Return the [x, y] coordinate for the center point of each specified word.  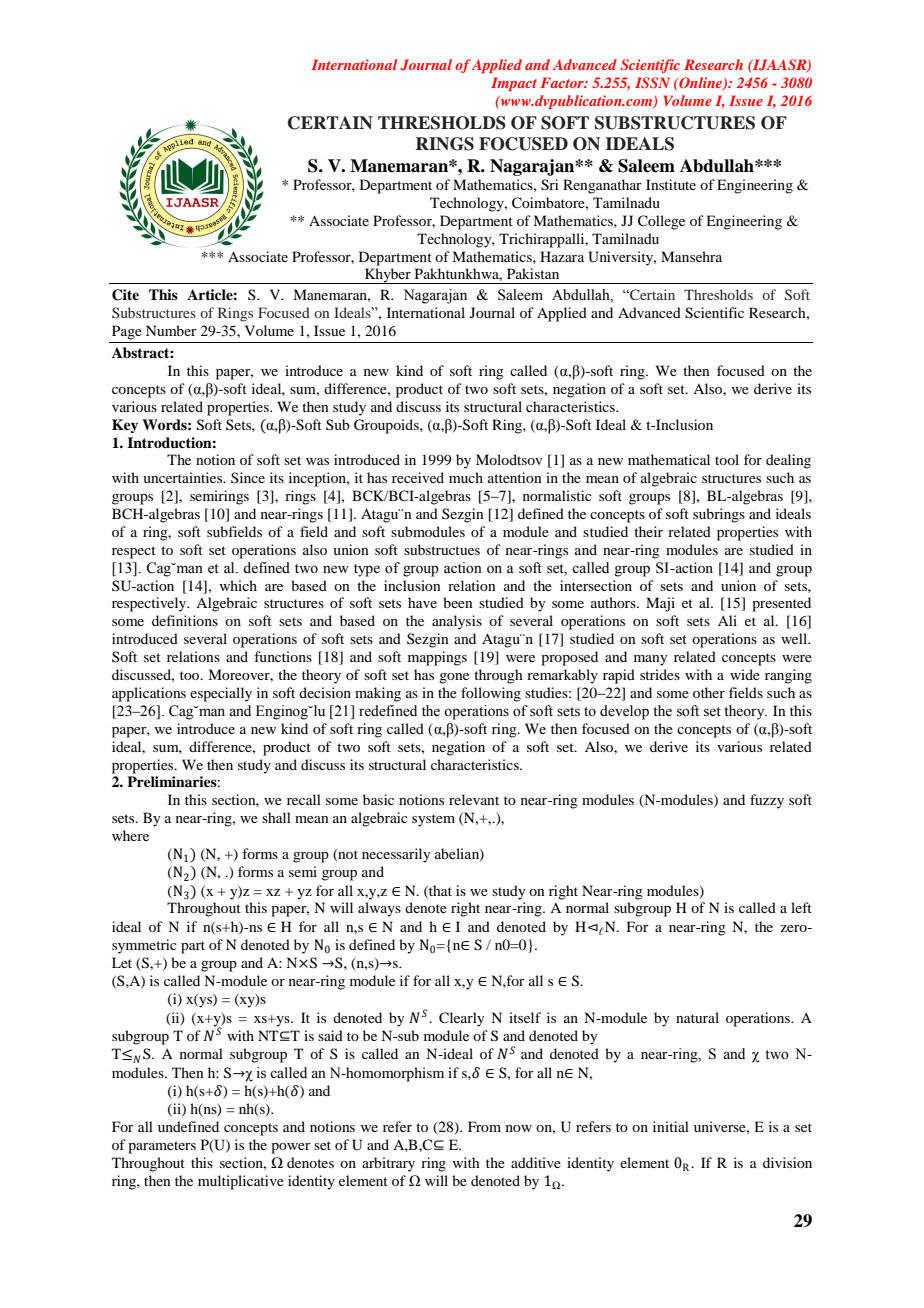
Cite [125, 295]
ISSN [652, 82]
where [130, 835]
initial [671, 1126]
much [466, 477]
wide [745, 674]
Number [171, 330]
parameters [162, 1147]
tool [727, 459]
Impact [514, 84]
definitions [185, 620]
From [484, 1126]
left [801, 907]
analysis [457, 622]
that [439, 891]
